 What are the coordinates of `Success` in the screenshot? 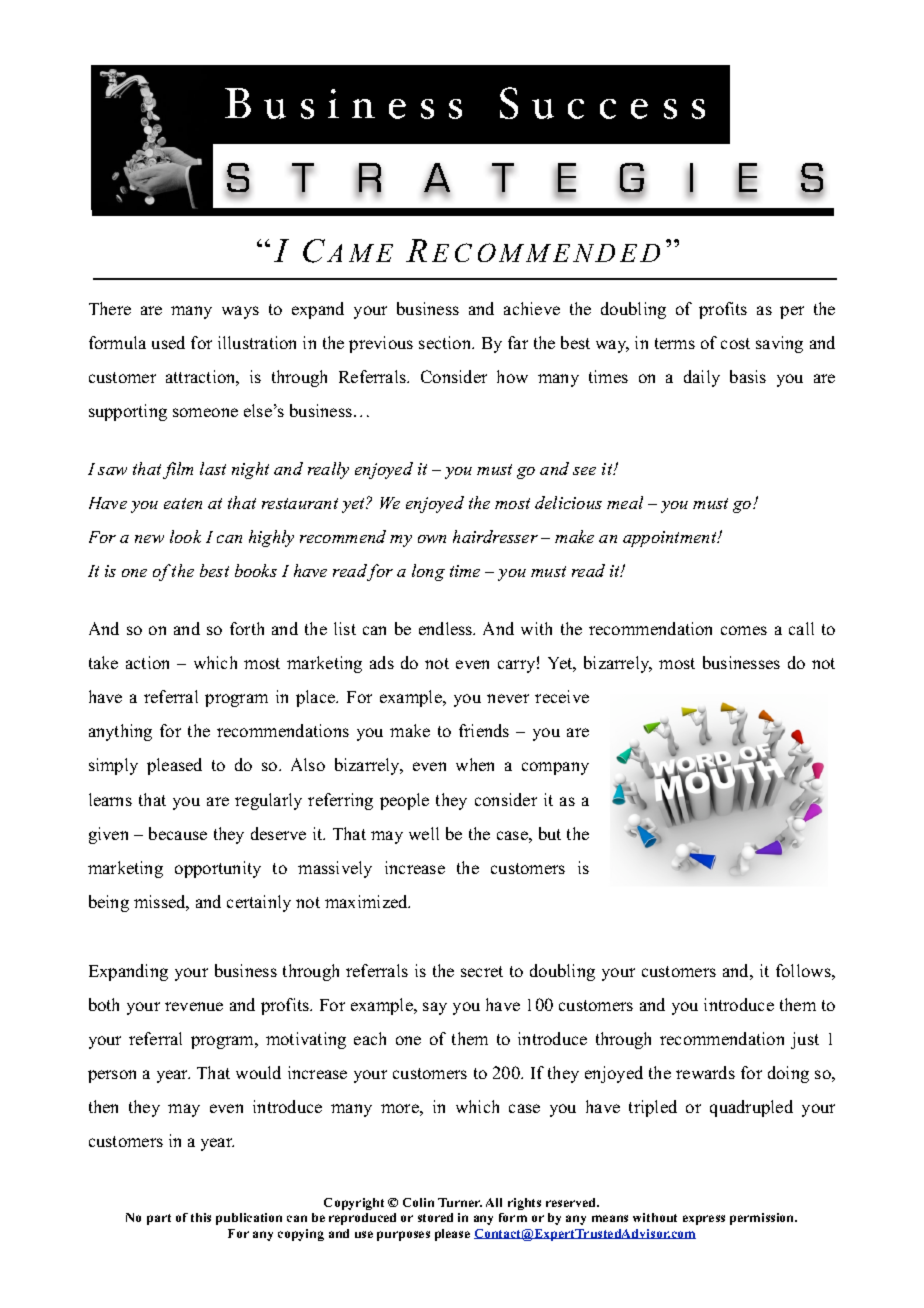 It's located at (602, 103).
